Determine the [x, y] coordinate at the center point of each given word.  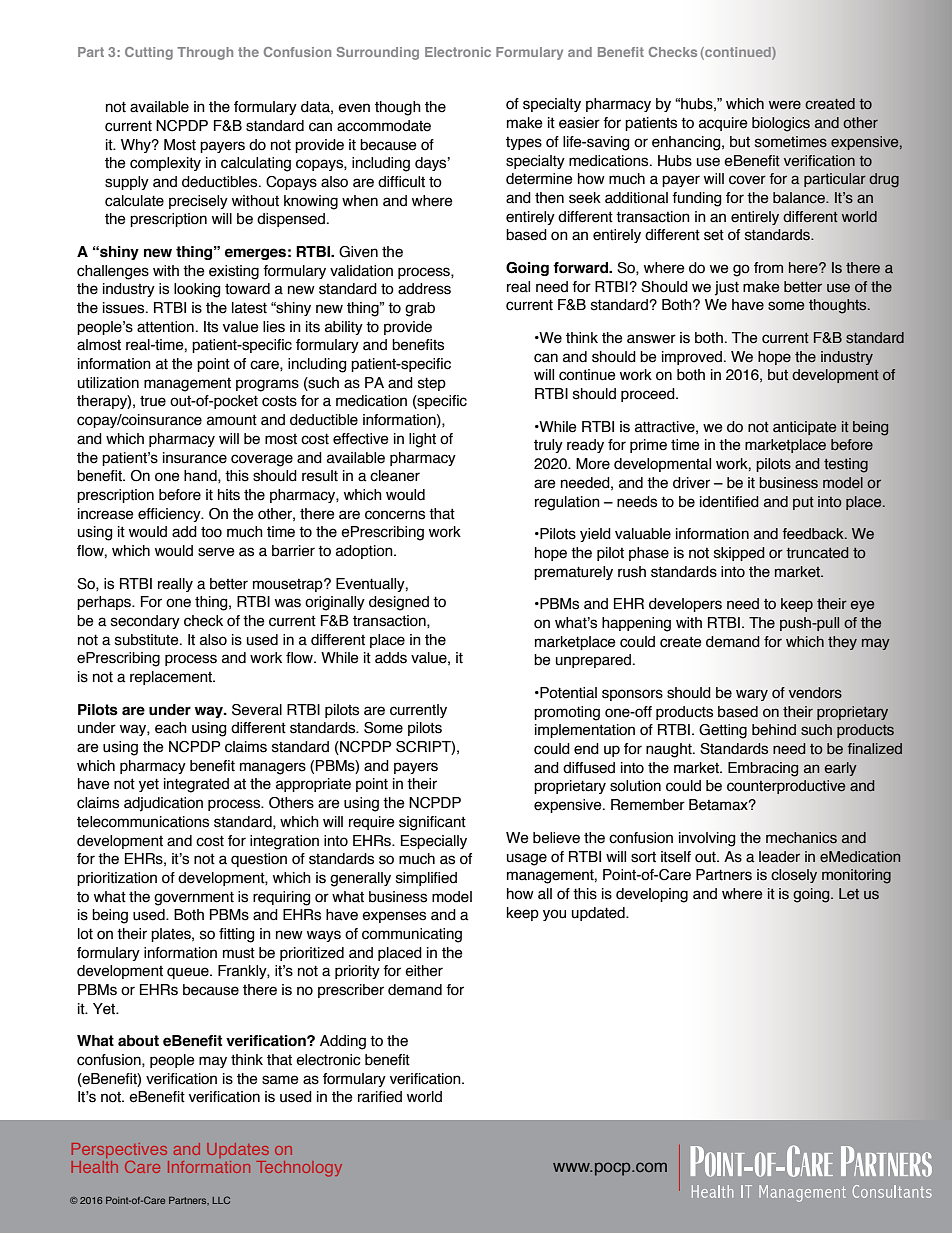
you [554, 915]
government [194, 898]
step [432, 384]
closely [794, 876]
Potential [567, 693]
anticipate [805, 428]
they [842, 643]
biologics [781, 124]
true [153, 401]
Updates [238, 1150]
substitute [148, 640]
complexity [165, 164]
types [524, 143]
